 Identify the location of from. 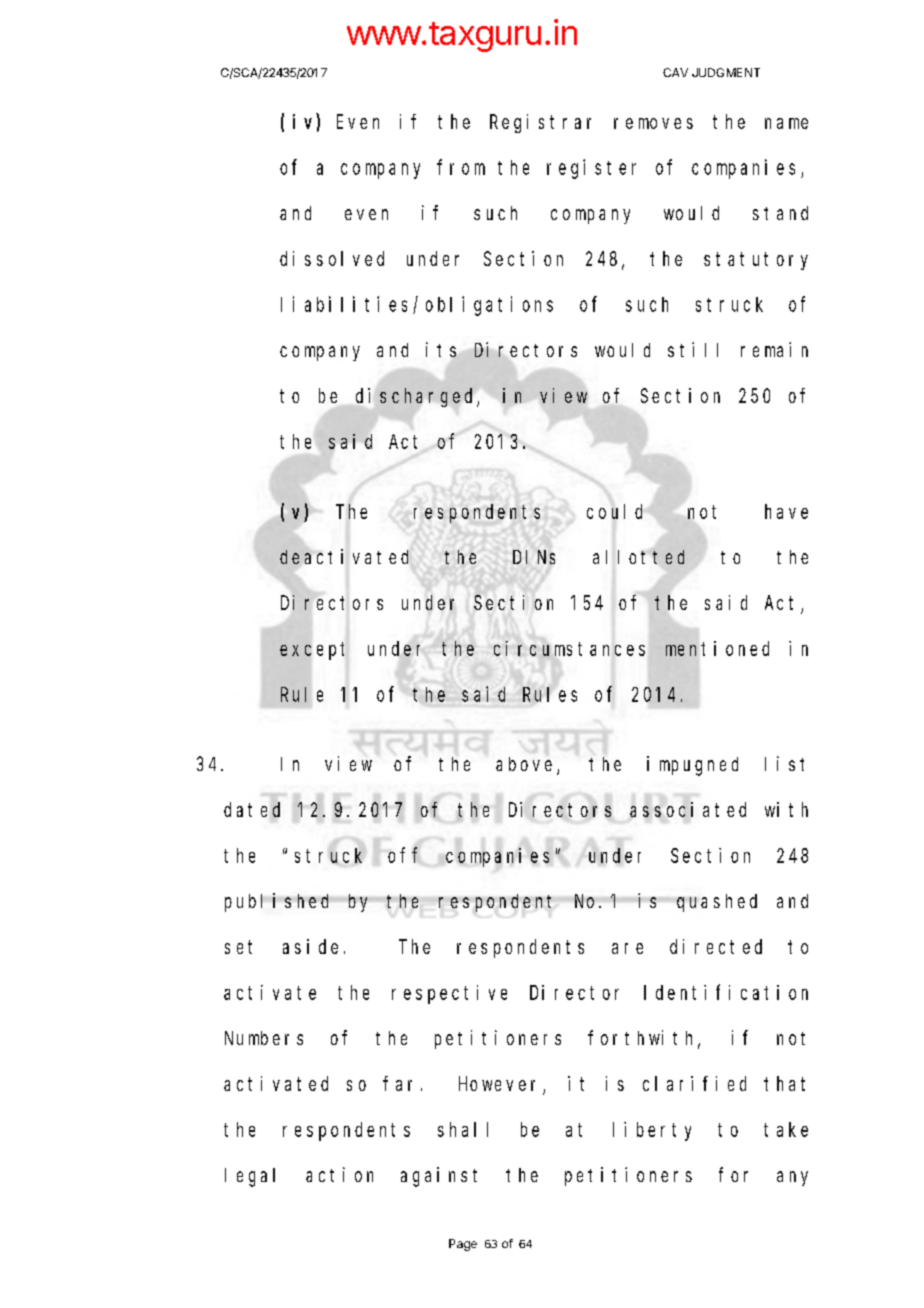
(461, 167).
